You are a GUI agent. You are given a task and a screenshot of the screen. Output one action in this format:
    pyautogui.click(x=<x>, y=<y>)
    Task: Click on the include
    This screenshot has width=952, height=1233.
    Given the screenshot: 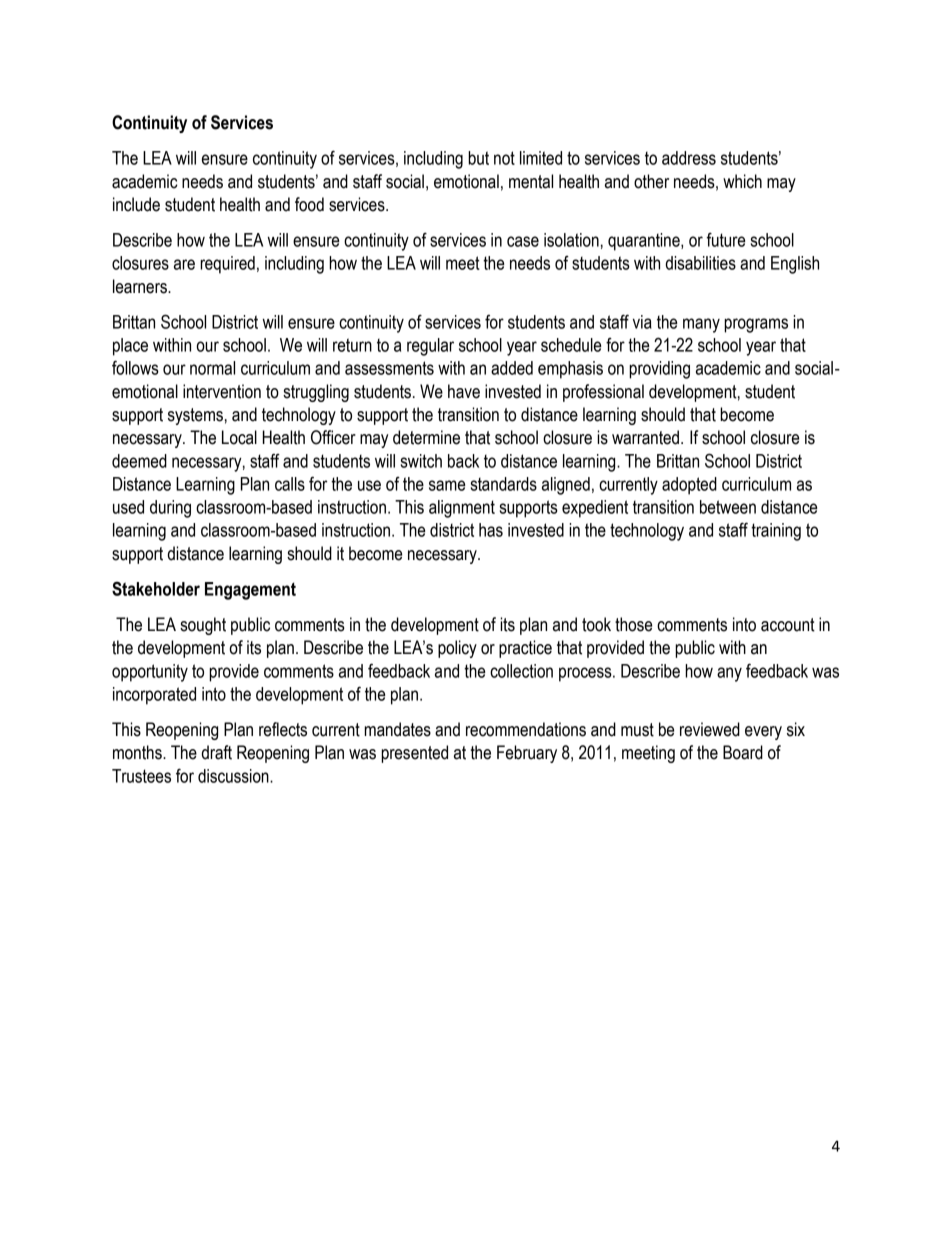 What is the action you would take?
    pyautogui.click(x=136, y=204)
